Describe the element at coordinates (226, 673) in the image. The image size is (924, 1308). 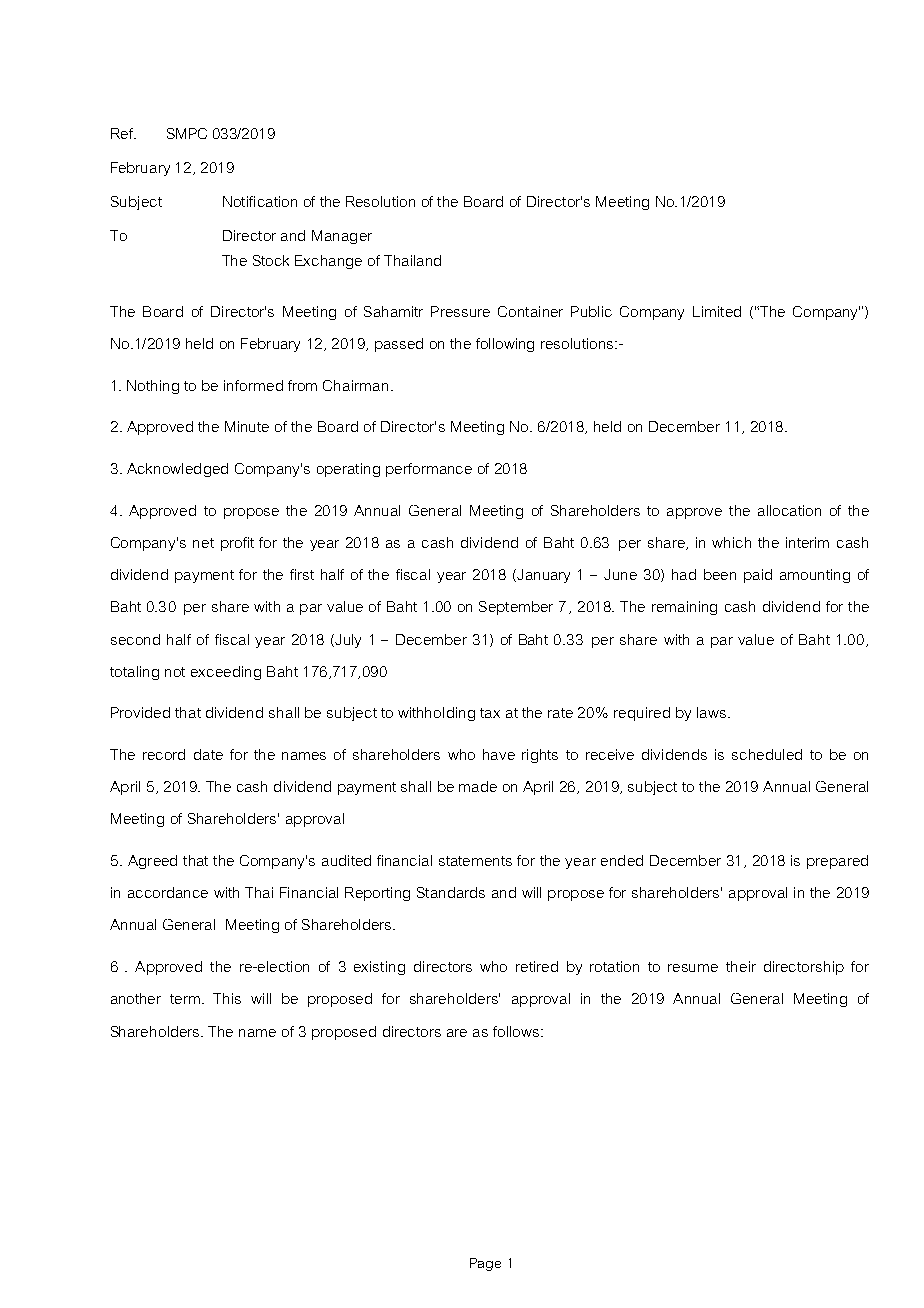
I see `exceeding` at that location.
